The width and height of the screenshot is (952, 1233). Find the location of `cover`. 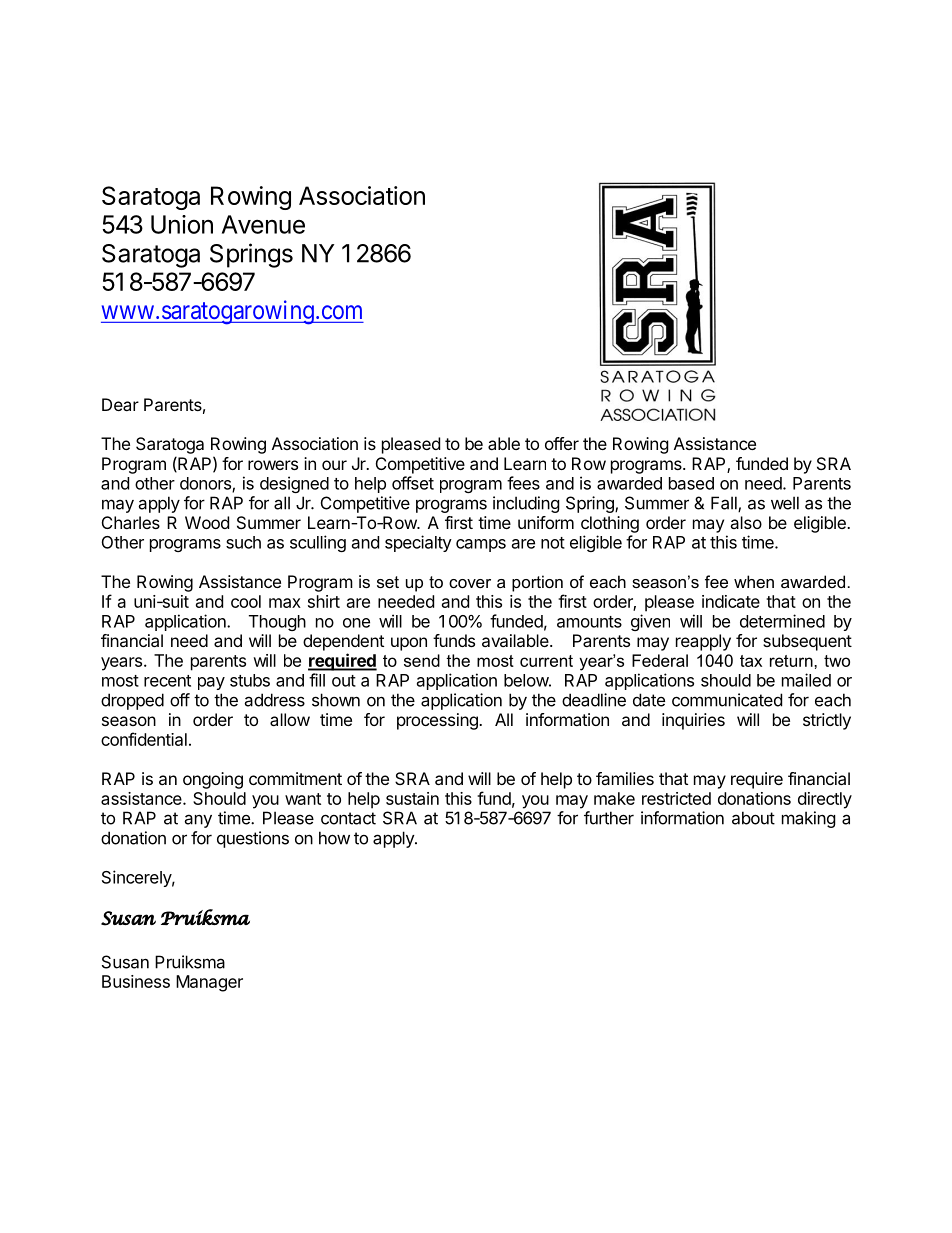

cover is located at coordinates (470, 583).
